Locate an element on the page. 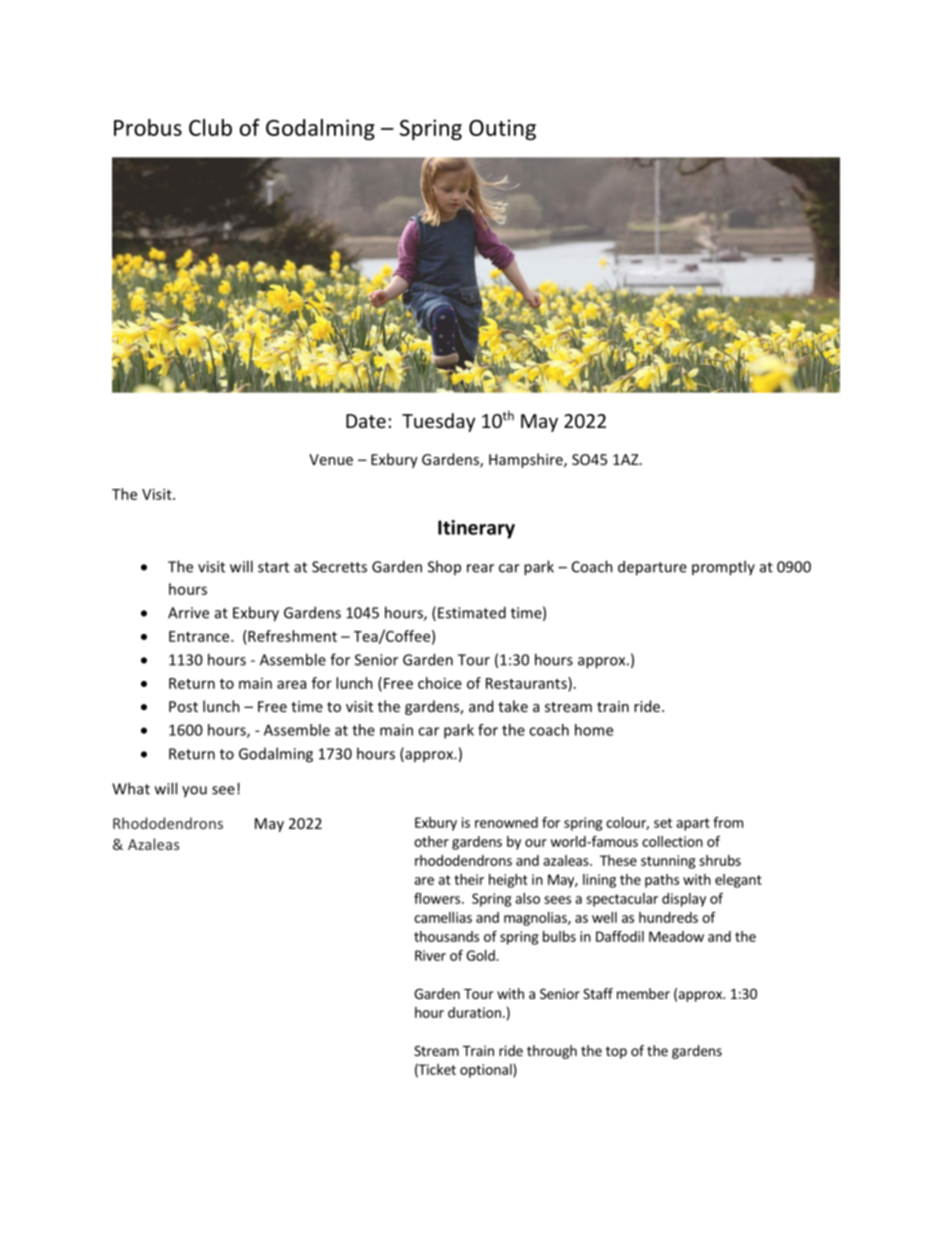  Tuesday is located at coordinates (438, 422).
